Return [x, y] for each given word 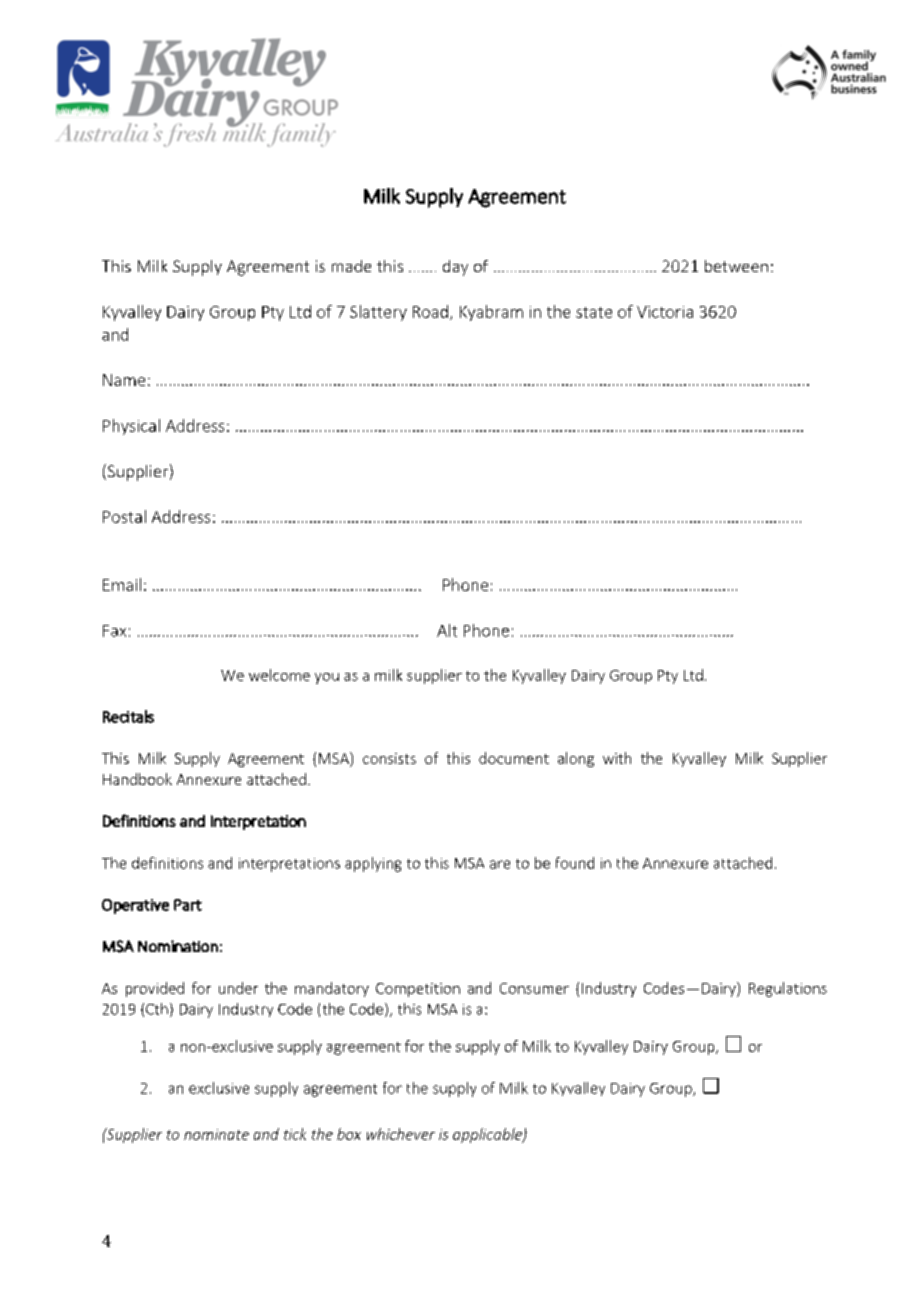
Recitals [128, 716]
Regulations [788, 989]
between [736, 266]
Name [124, 380]
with [617, 758]
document [514, 758]
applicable [488, 1135]
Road [430, 311]
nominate [216, 1134]
